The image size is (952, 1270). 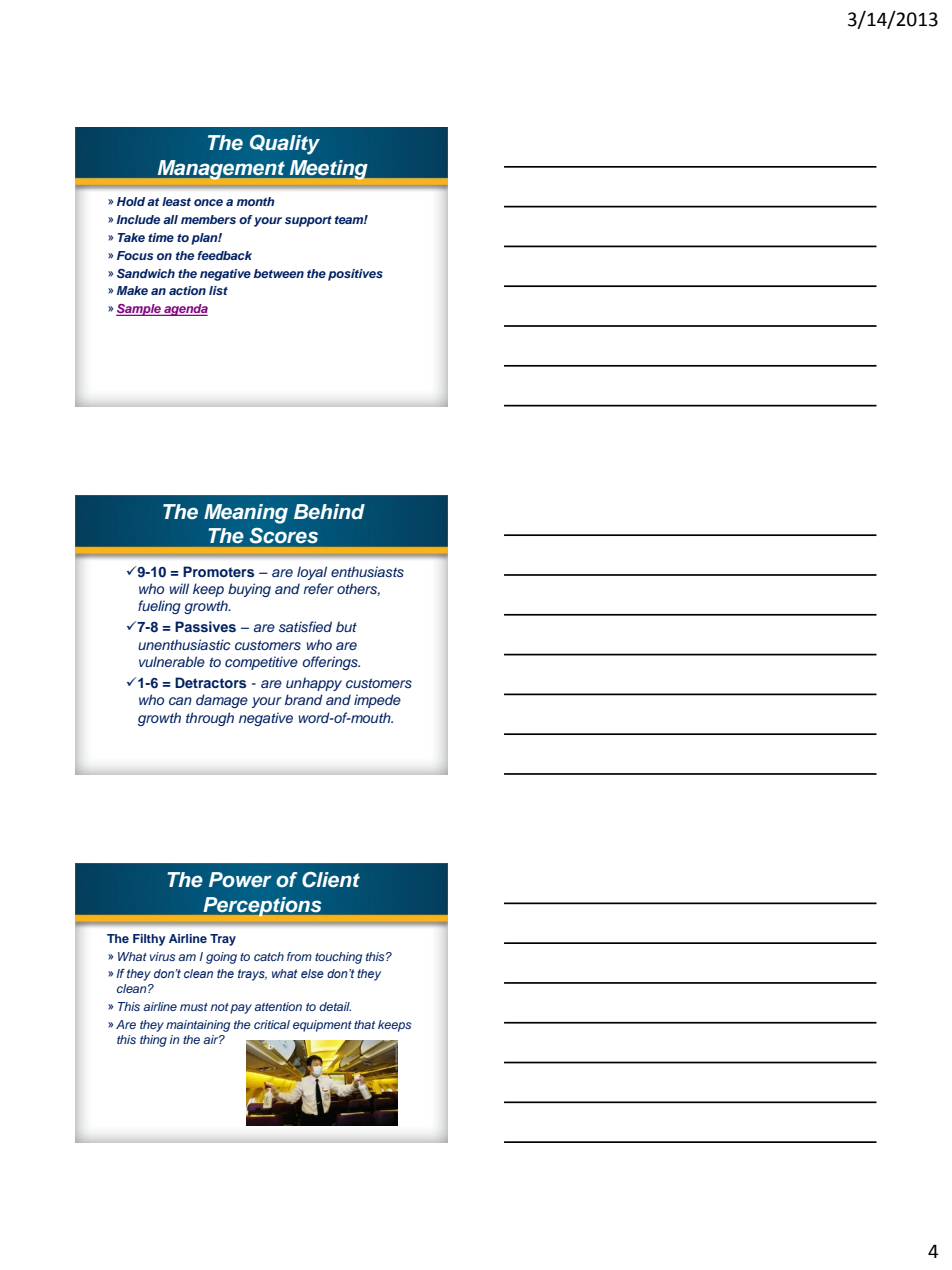 I want to click on buying, so click(x=249, y=590).
